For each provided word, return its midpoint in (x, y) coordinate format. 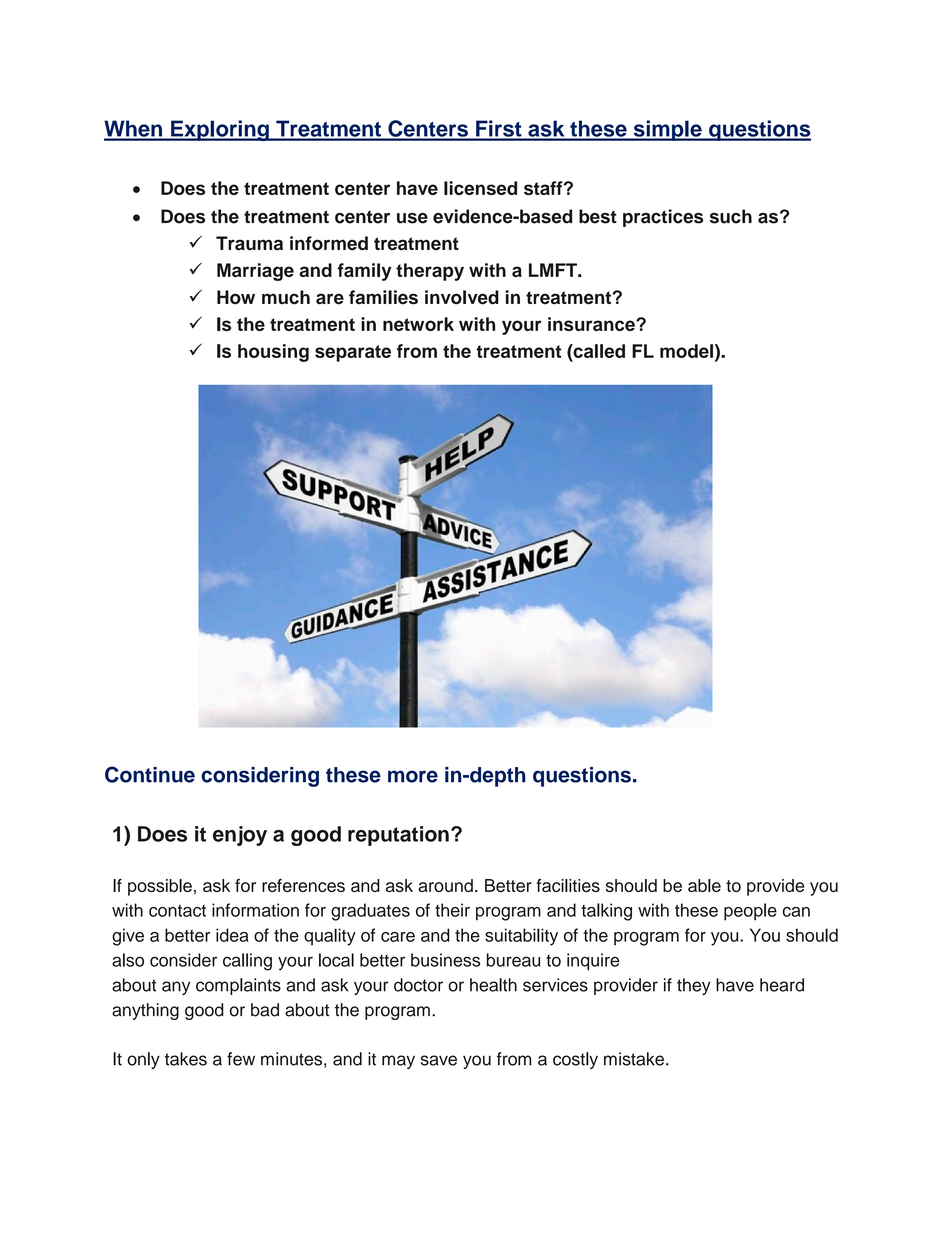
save (439, 1060)
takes (186, 1059)
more (413, 776)
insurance (592, 324)
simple (667, 130)
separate (353, 353)
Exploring (220, 130)
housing (273, 353)
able (704, 885)
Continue (150, 774)
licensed (480, 188)
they (694, 986)
